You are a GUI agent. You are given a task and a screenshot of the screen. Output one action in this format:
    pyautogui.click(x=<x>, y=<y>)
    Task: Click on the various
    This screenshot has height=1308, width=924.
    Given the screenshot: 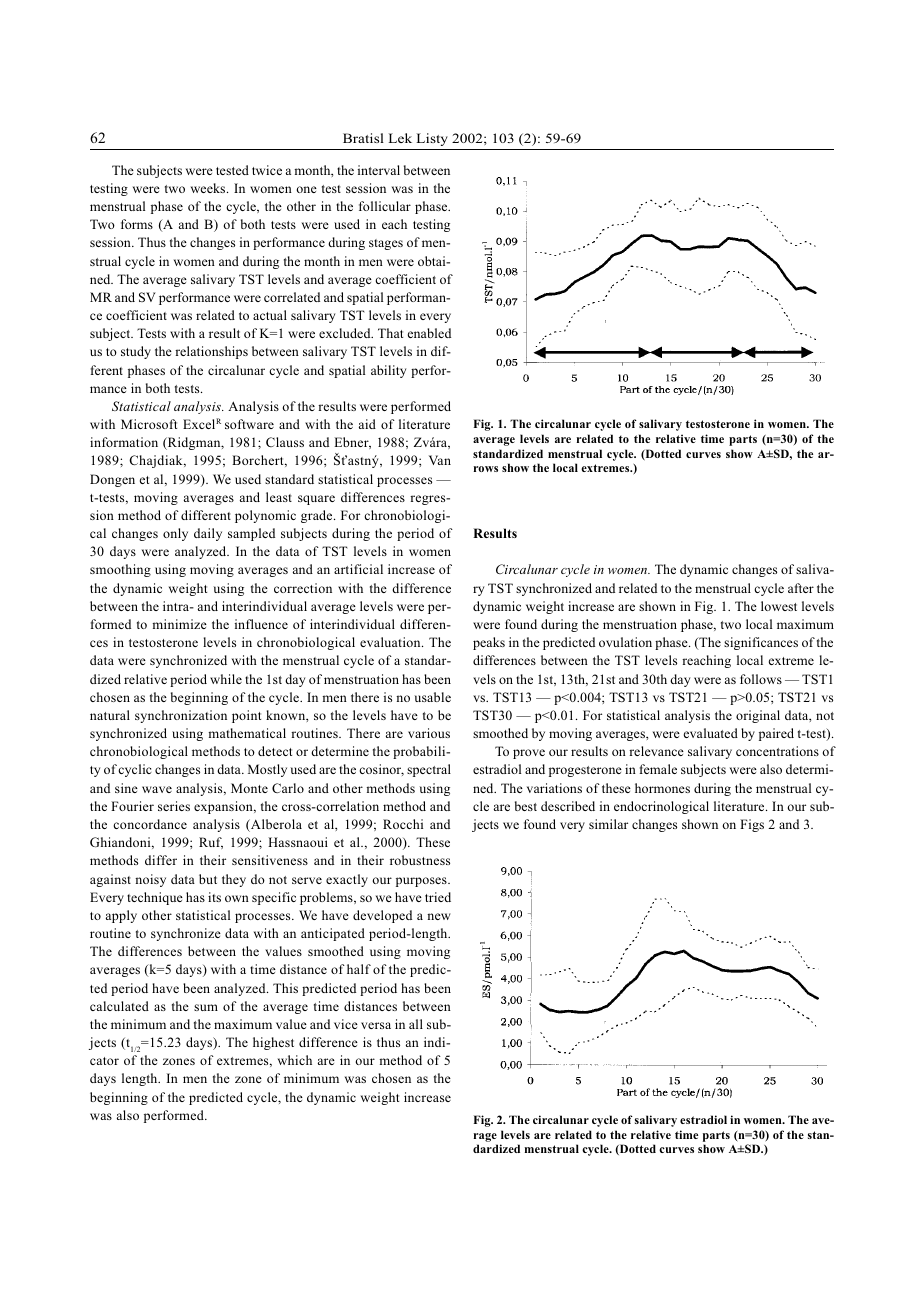 What is the action you would take?
    pyautogui.click(x=429, y=733)
